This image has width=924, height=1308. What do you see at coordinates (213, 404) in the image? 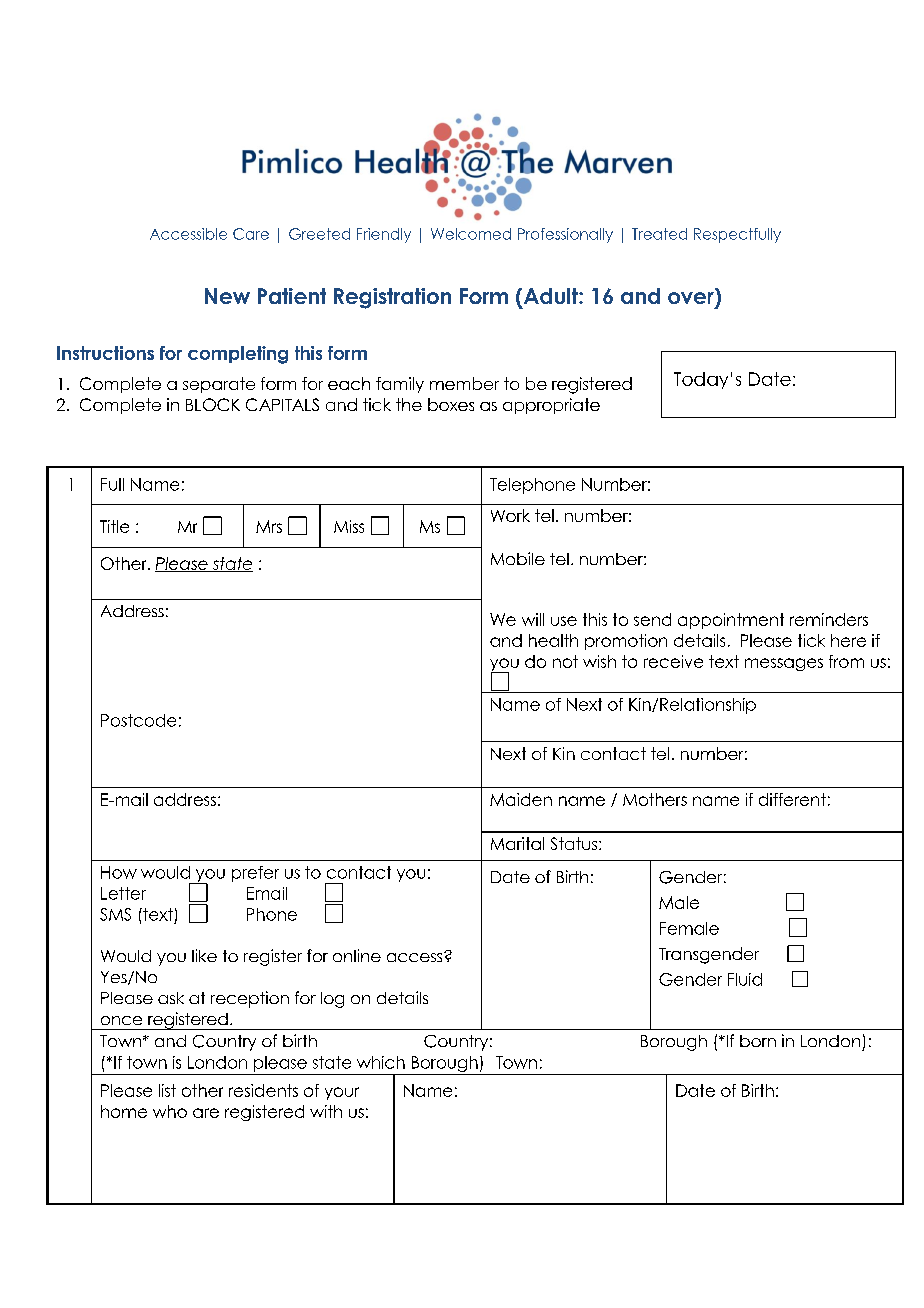
I see `BLOCK` at bounding box center [213, 404].
